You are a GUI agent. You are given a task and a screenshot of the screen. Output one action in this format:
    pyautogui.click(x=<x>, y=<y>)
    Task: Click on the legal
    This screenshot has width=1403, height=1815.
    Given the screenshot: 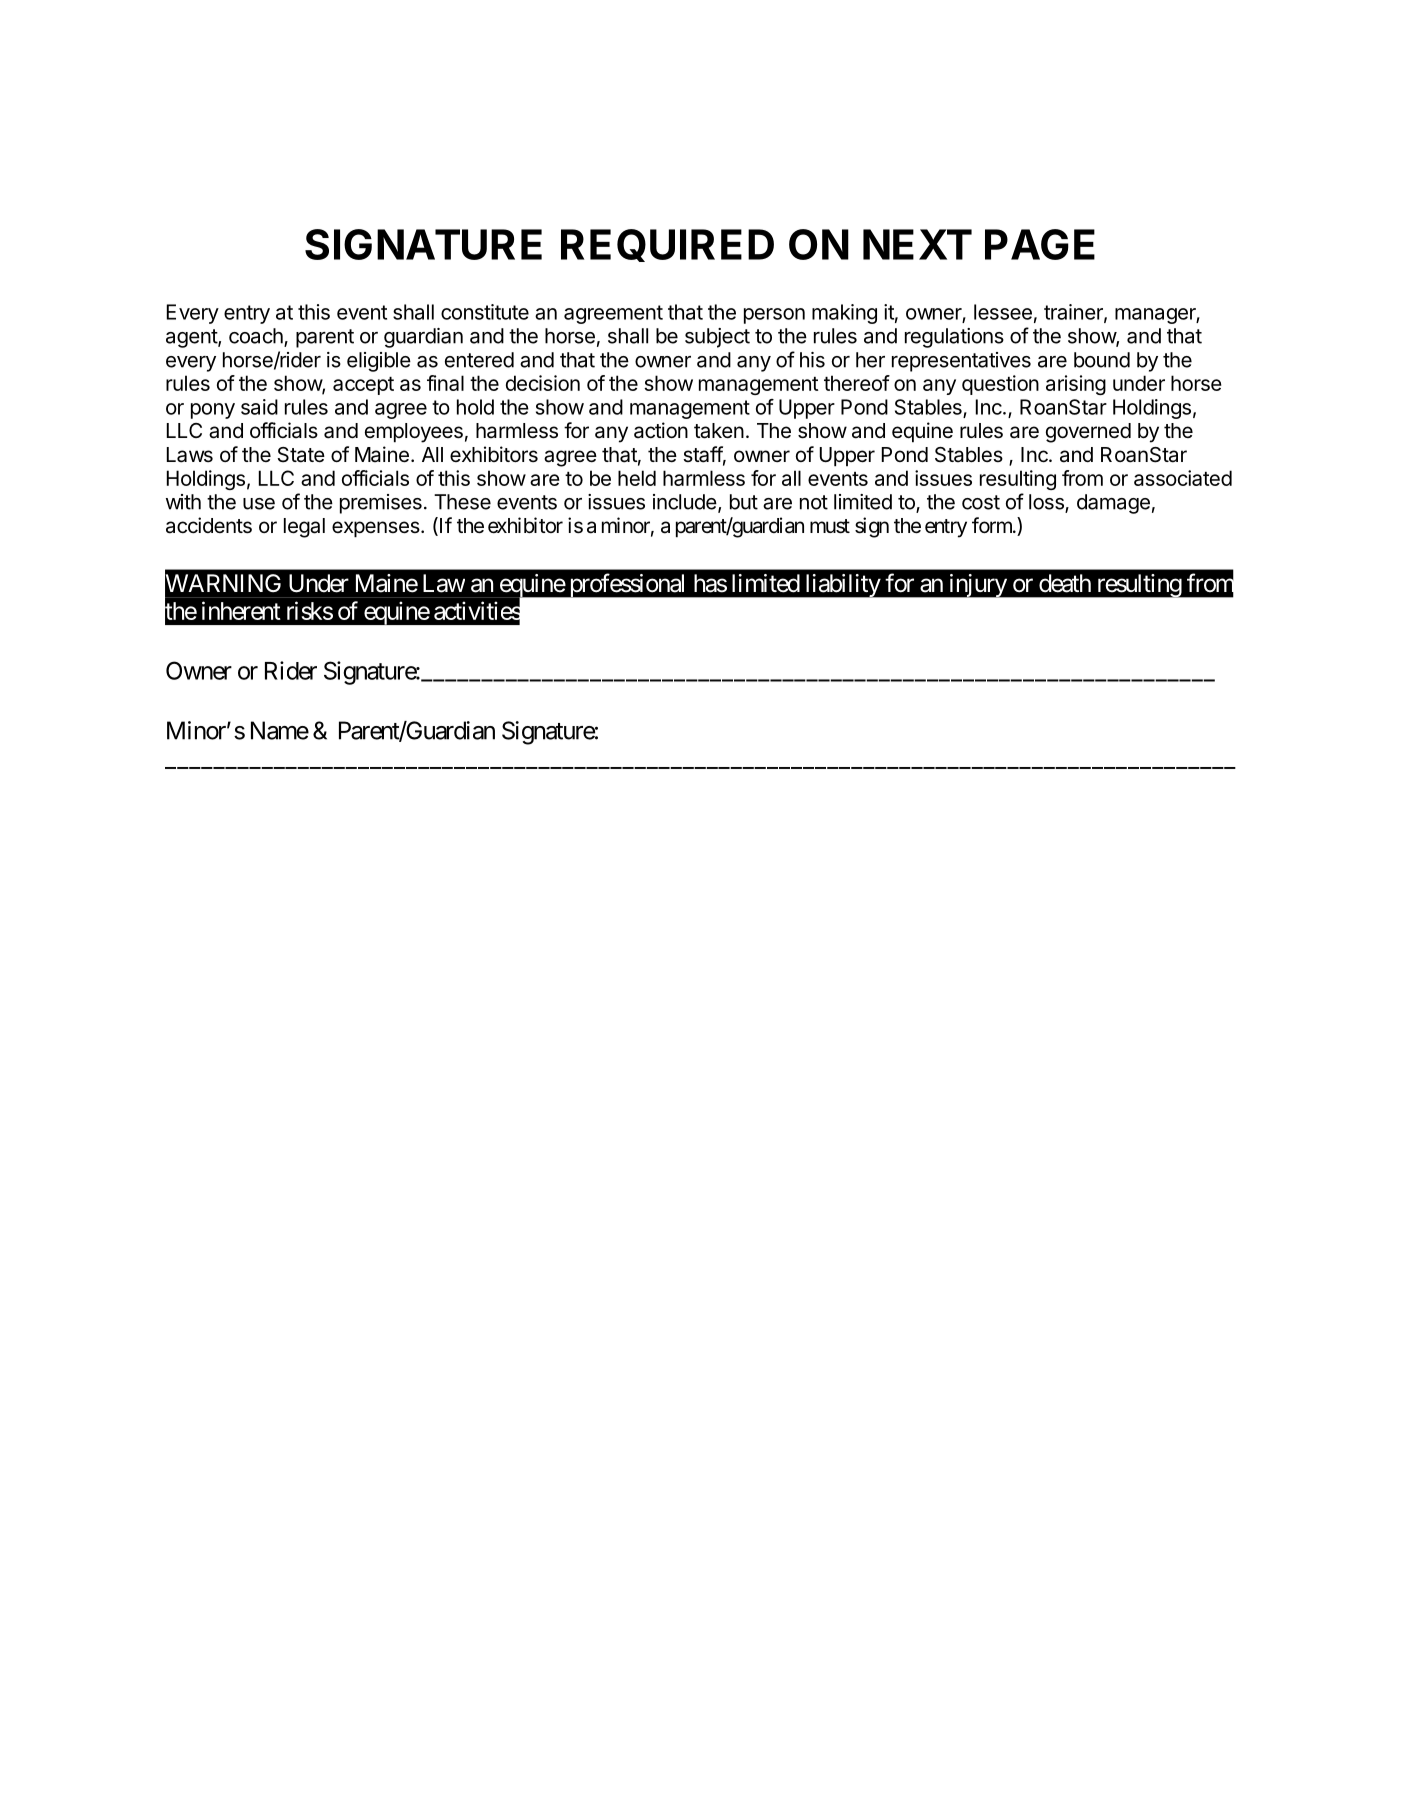 What is the action you would take?
    pyautogui.click(x=304, y=528)
